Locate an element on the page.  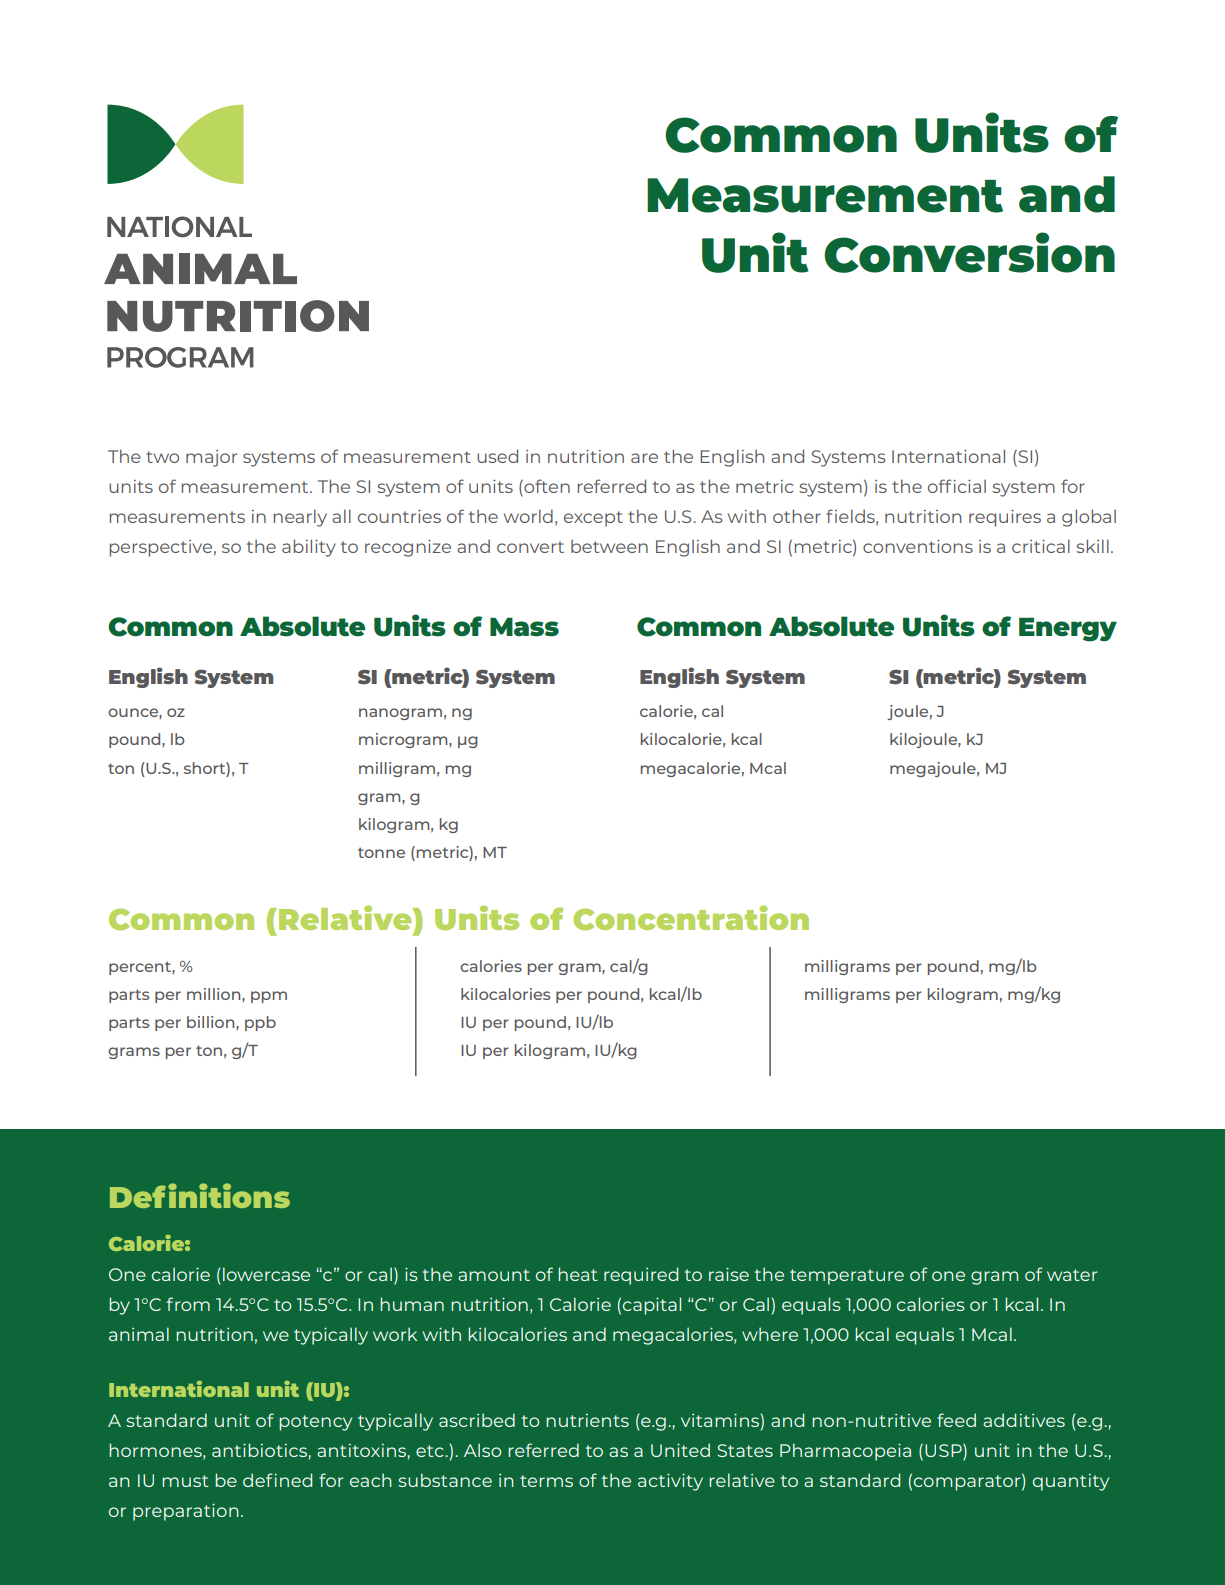
major is located at coordinates (211, 458).
